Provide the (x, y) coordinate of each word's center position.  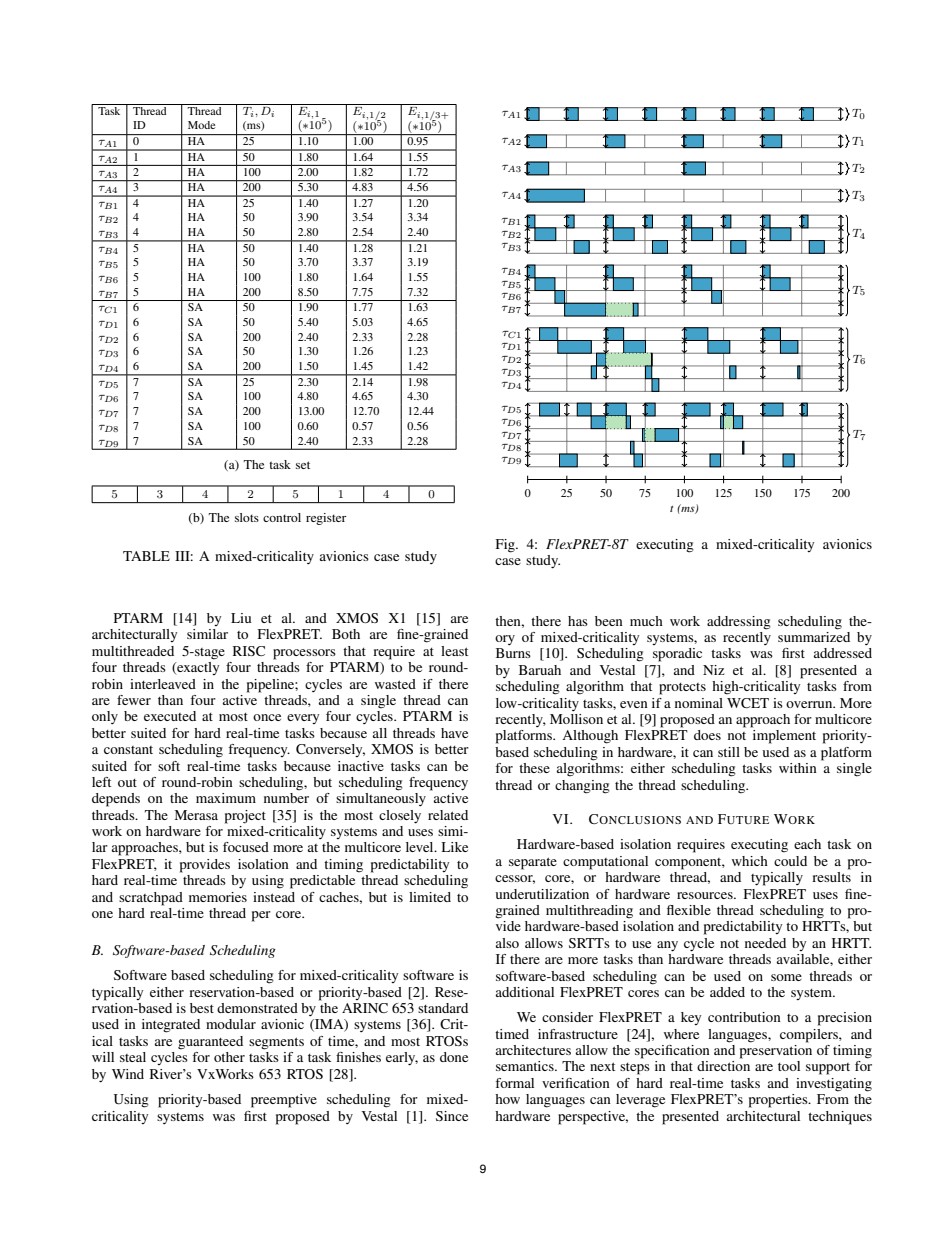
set (303, 465)
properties (779, 1101)
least (454, 651)
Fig (506, 546)
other (229, 1057)
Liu (241, 618)
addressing (739, 623)
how (507, 1099)
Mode (201, 125)
